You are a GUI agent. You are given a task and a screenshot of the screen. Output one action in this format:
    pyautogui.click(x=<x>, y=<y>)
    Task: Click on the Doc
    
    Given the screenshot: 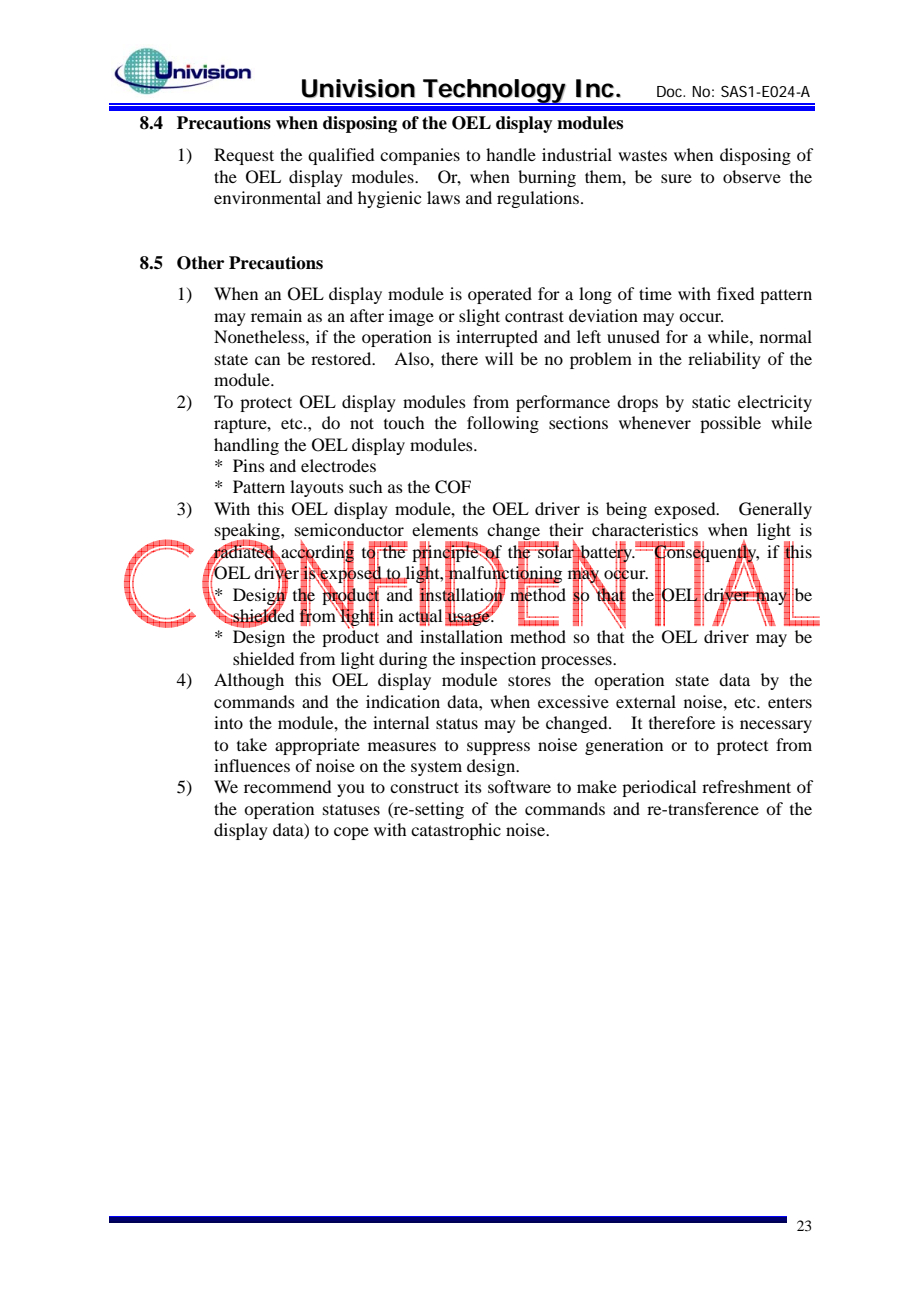 What is the action you would take?
    pyautogui.click(x=671, y=91)
